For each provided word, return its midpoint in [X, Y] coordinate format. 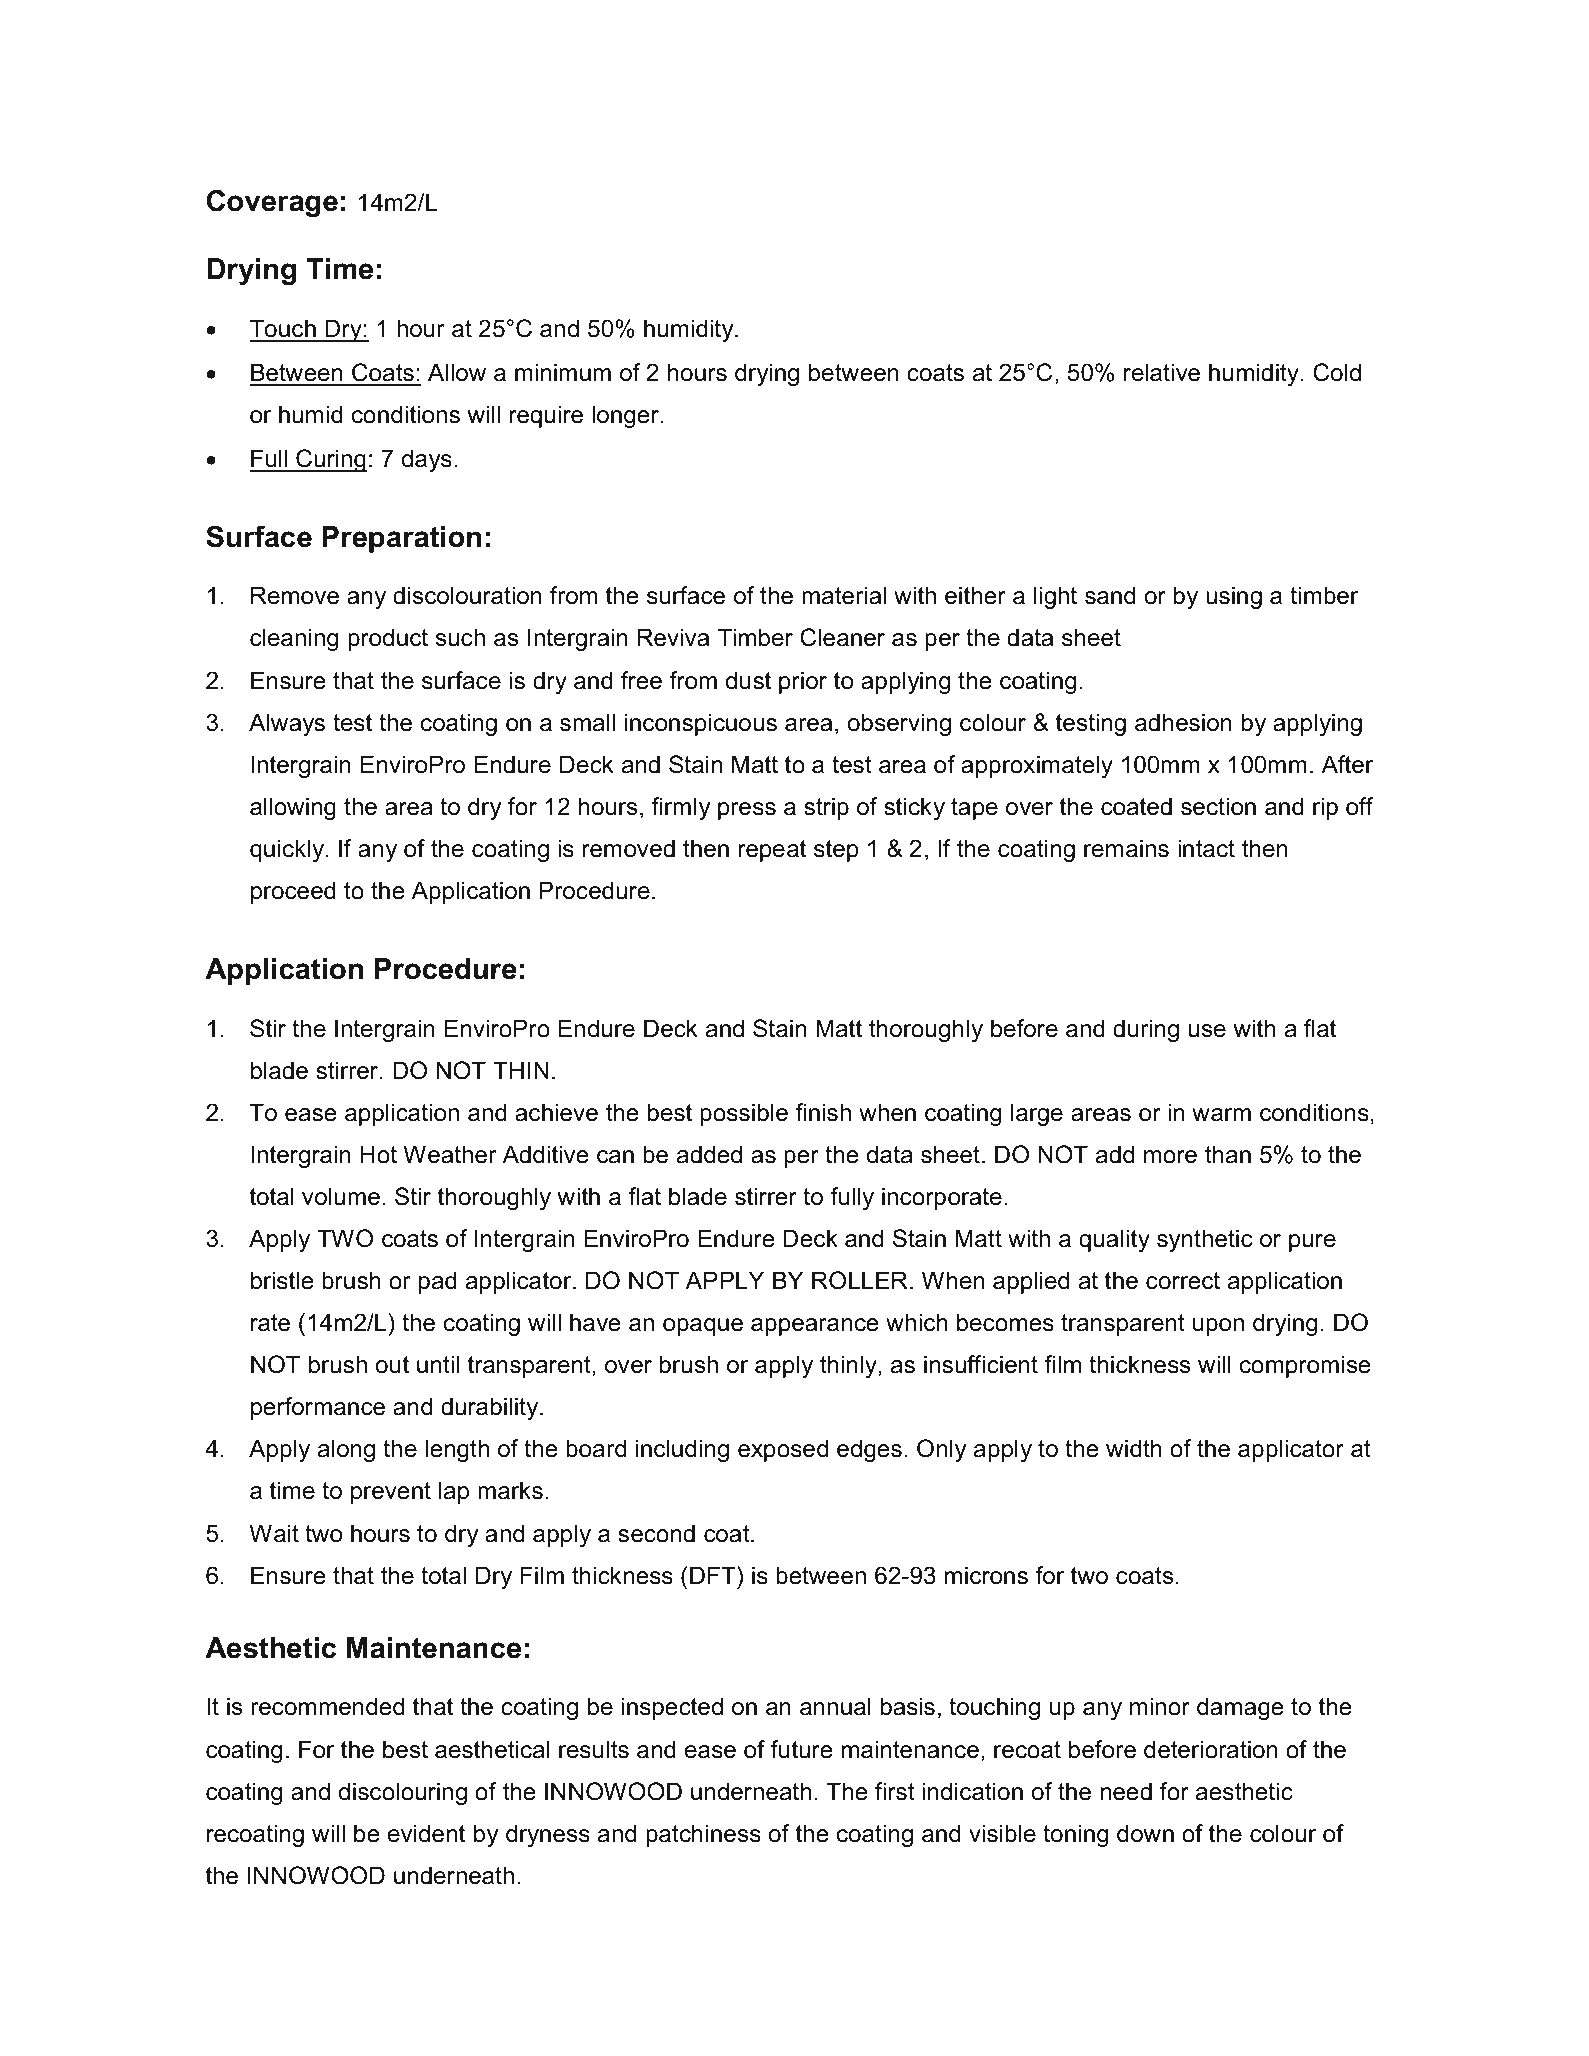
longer [627, 416]
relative [1162, 372]
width [1134, 1448]
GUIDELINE [693, 1957]
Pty [415, 1988]
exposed [783, 1450]
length [457, 1450]
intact [1206, 848]
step [836, 851]
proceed [293, 892]
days [427, 460]
